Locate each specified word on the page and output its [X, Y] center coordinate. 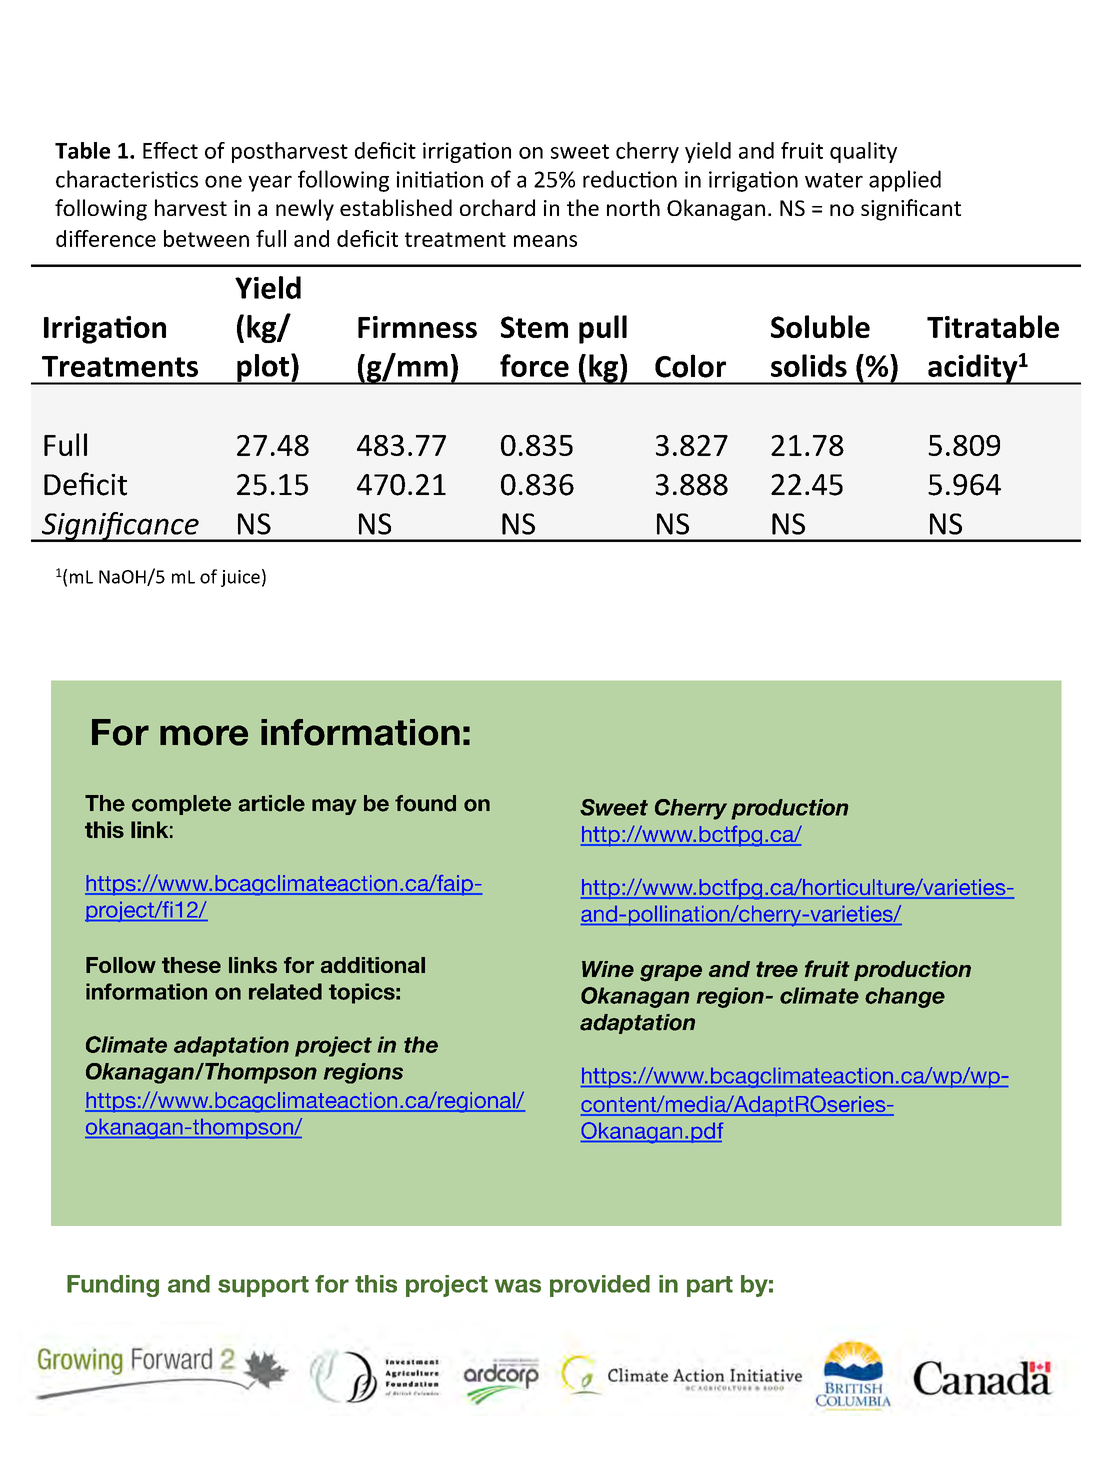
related [285, 991]
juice [240, 578]
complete [181, 805]
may [334, 807]
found [425, 803]
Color [690, 366]
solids [809, 365]
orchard [497, 207]
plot [263, 369]
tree [777, 969]
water [834, 180]
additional [373, 965]
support [263, 1286]
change [905, 997]
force [534, 365]
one [223, 181]
